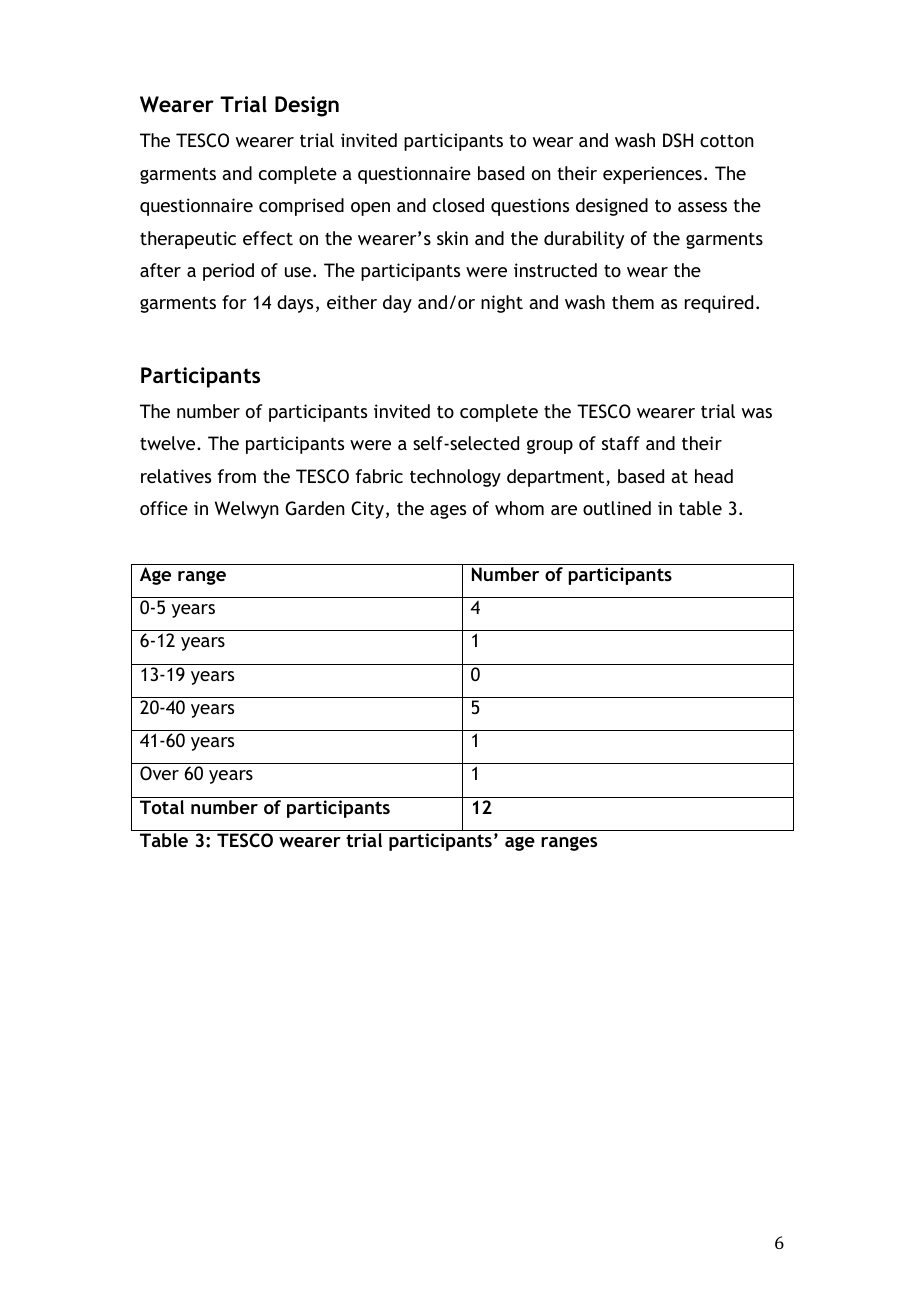  I want to click on from, so click(237, 476).
